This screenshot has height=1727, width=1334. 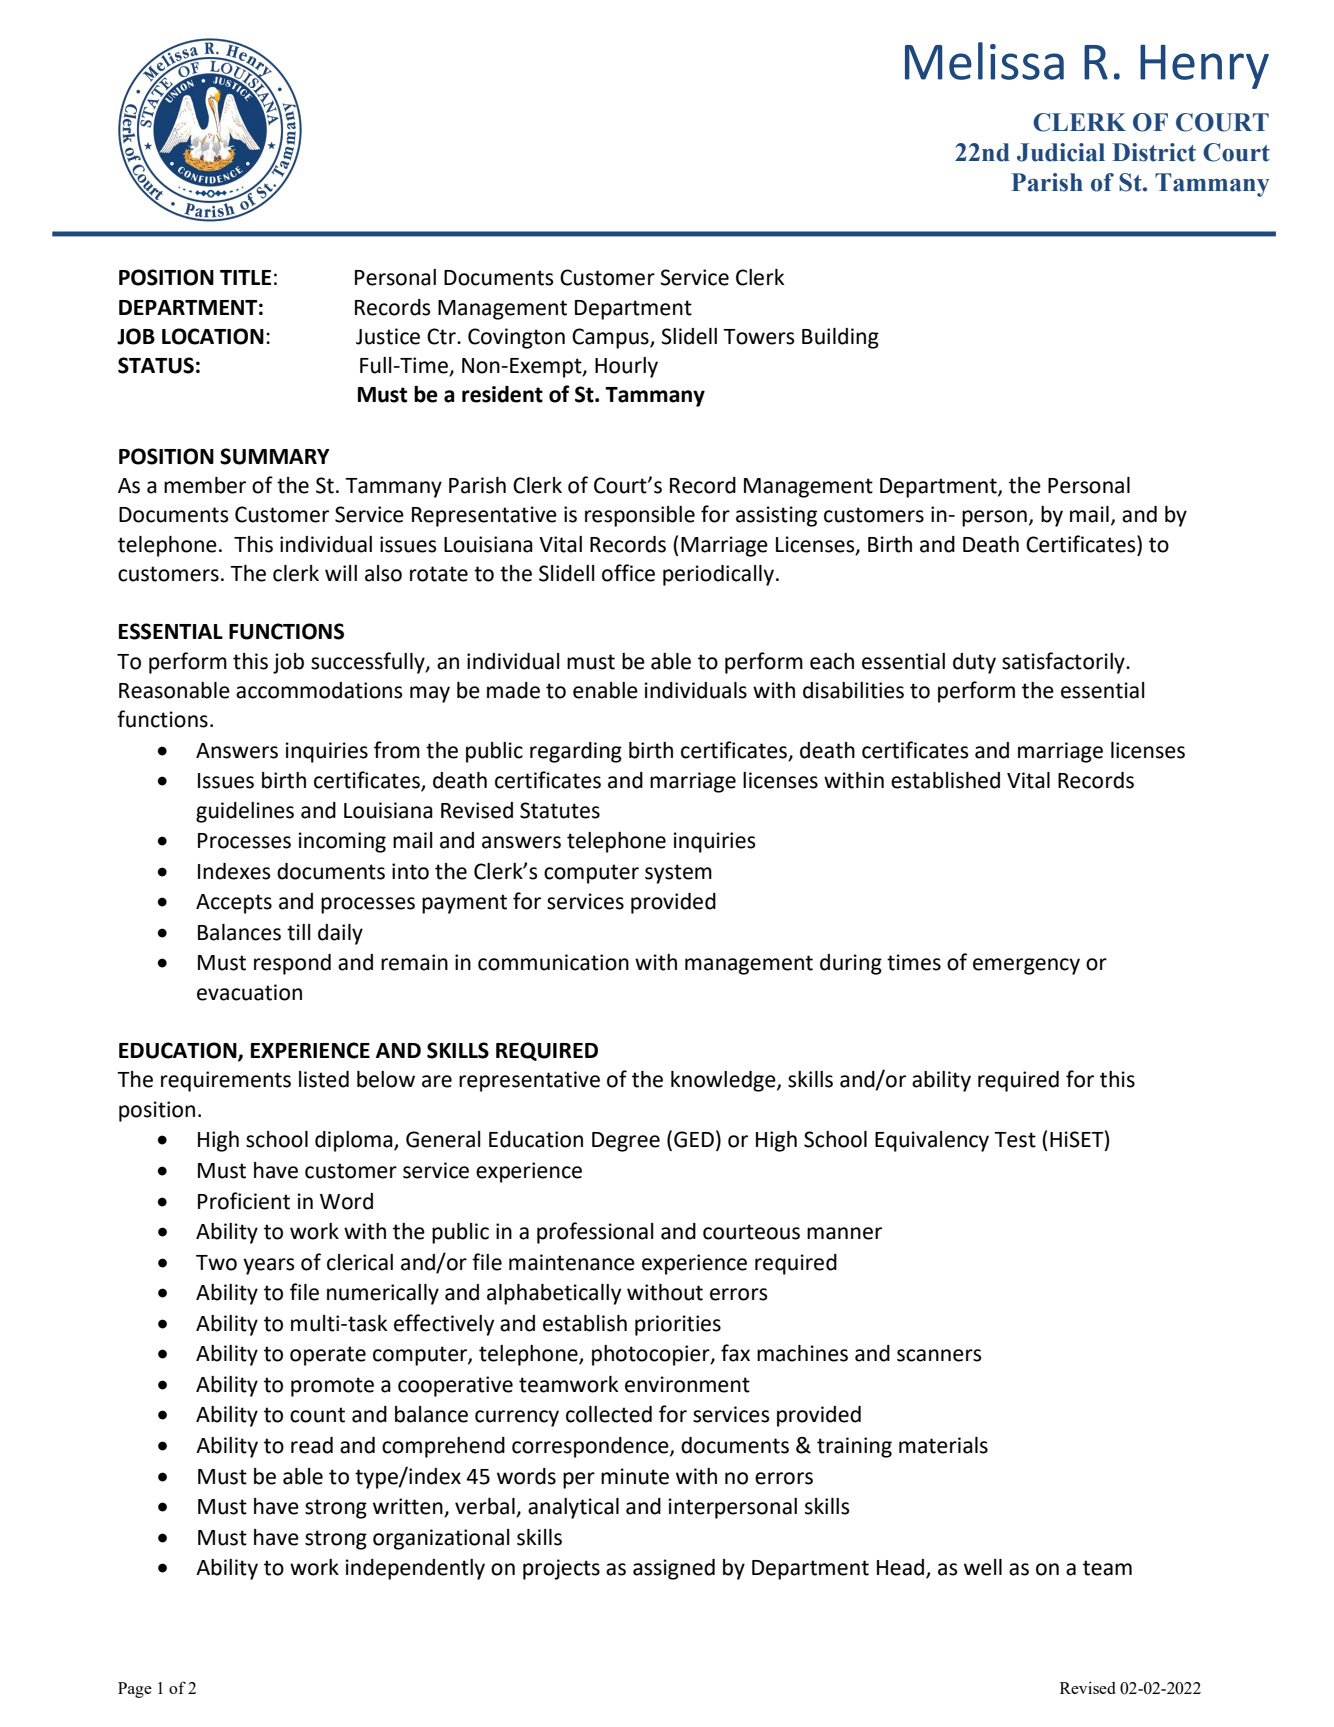 What do you see at coordinates (245, 277) in the screenshot?
I see `TITLE` at bounding box center [245, 277].
